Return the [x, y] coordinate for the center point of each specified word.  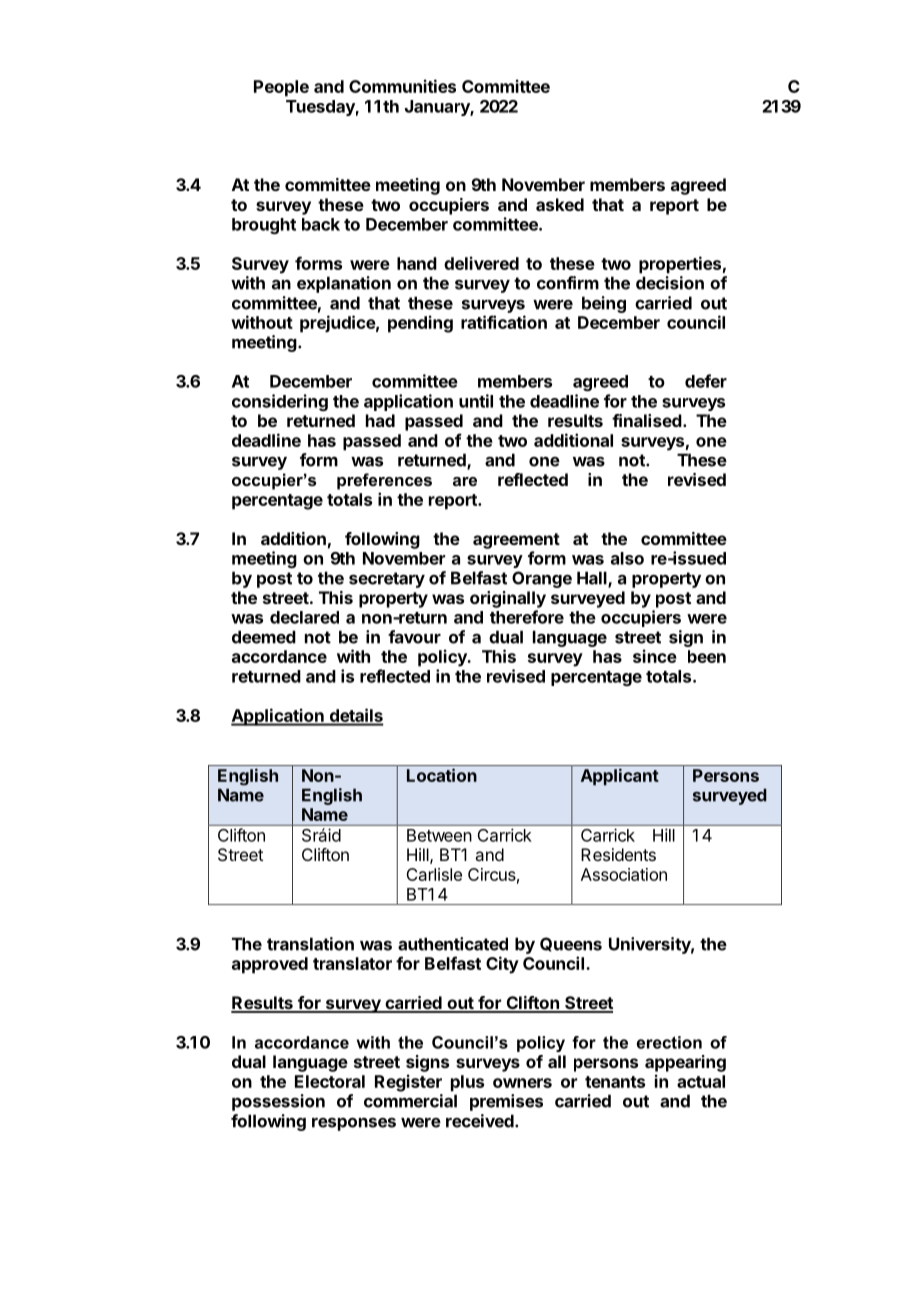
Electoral [330, 1081]
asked [560, 204]
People [281, 88]
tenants [615, 1082]
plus [467, 1083]
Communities [402, 86]
